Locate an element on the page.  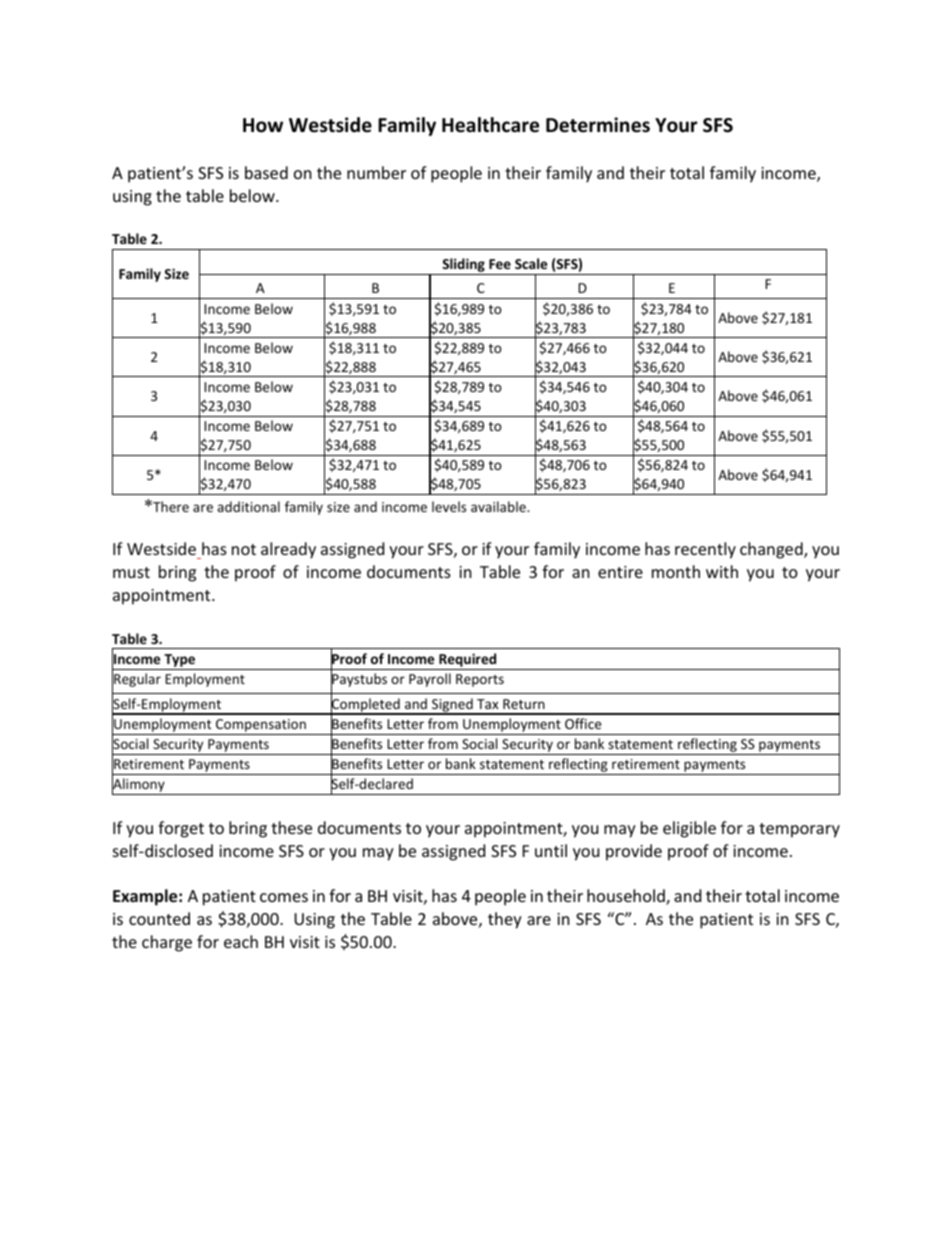
Required is located at coordinates (468, 661).
